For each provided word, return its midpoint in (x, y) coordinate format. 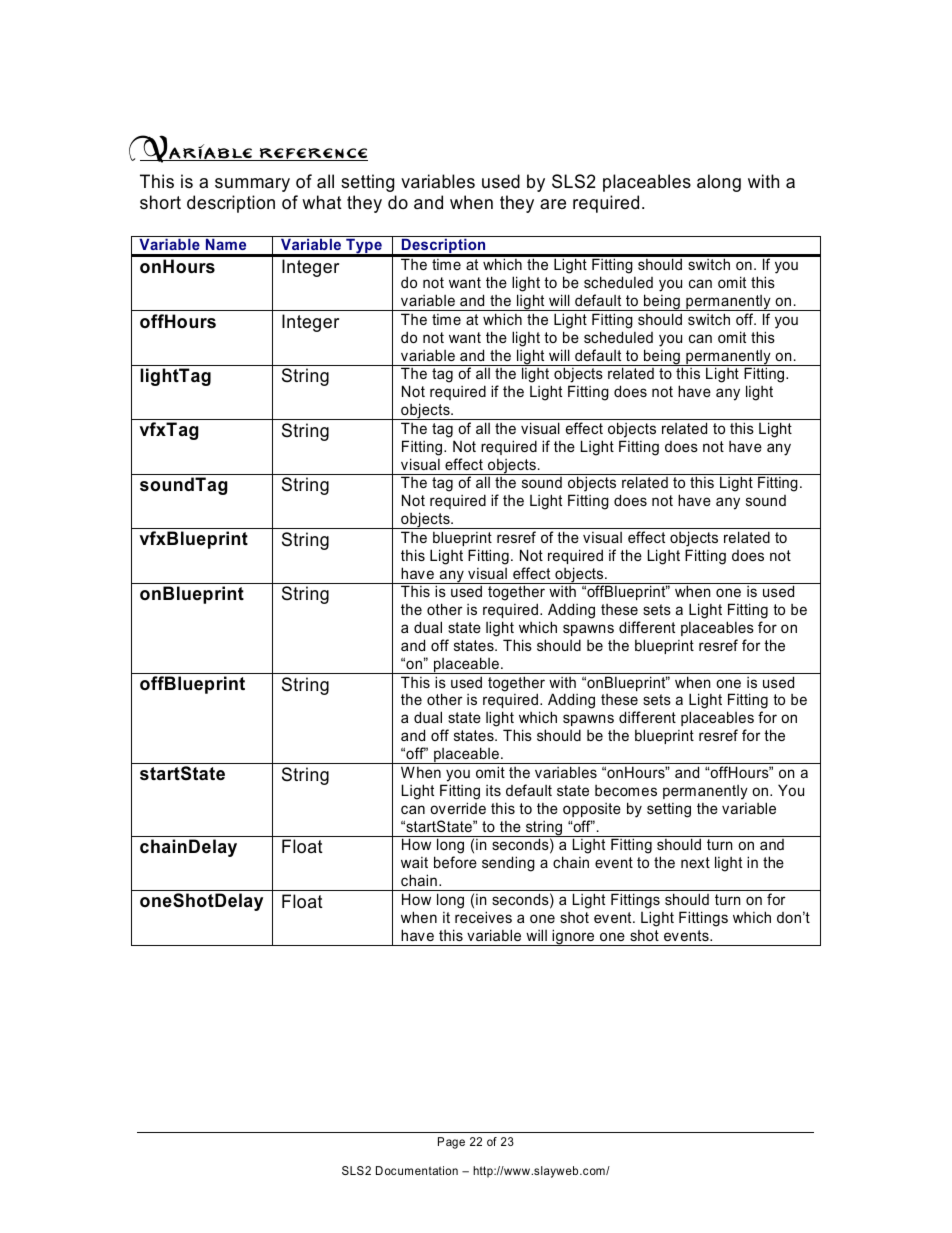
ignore (573, 937)
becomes (626, 790)
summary (252, 185)
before (455, 862)
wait (414, 862)
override (458, 808)
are (553, 204)
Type (364, 246)
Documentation (417, 1170)
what (322, 202)
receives (483, 917)
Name (226, 243)
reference (312, 154)
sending (508, 864)
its (493, 790)
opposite (592, 810)
